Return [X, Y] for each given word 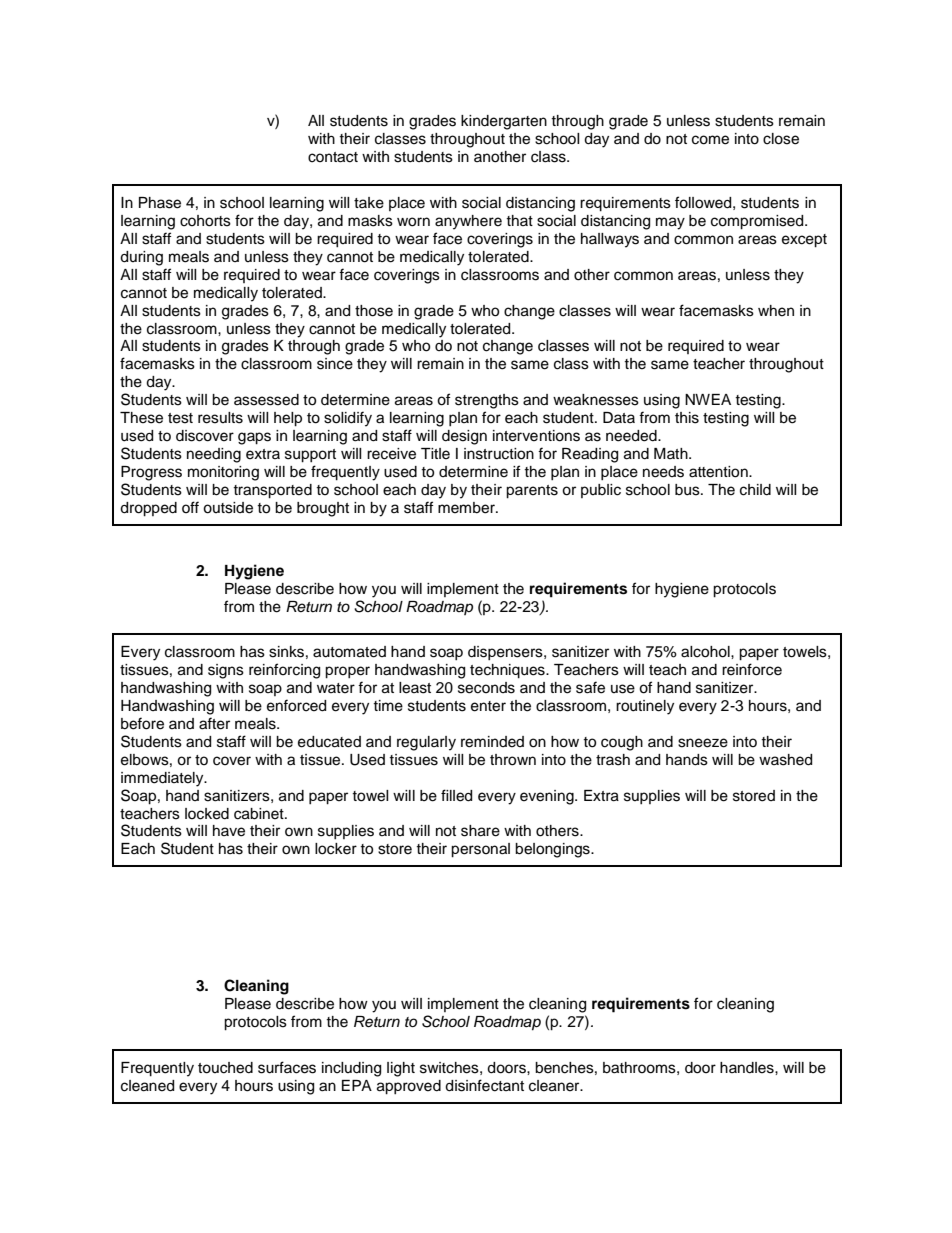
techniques [508, 671]
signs [226, 671]
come [710, 140]
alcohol [706, 652]
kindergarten [504, 122]
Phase [160, 203]
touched [225, 1068]
